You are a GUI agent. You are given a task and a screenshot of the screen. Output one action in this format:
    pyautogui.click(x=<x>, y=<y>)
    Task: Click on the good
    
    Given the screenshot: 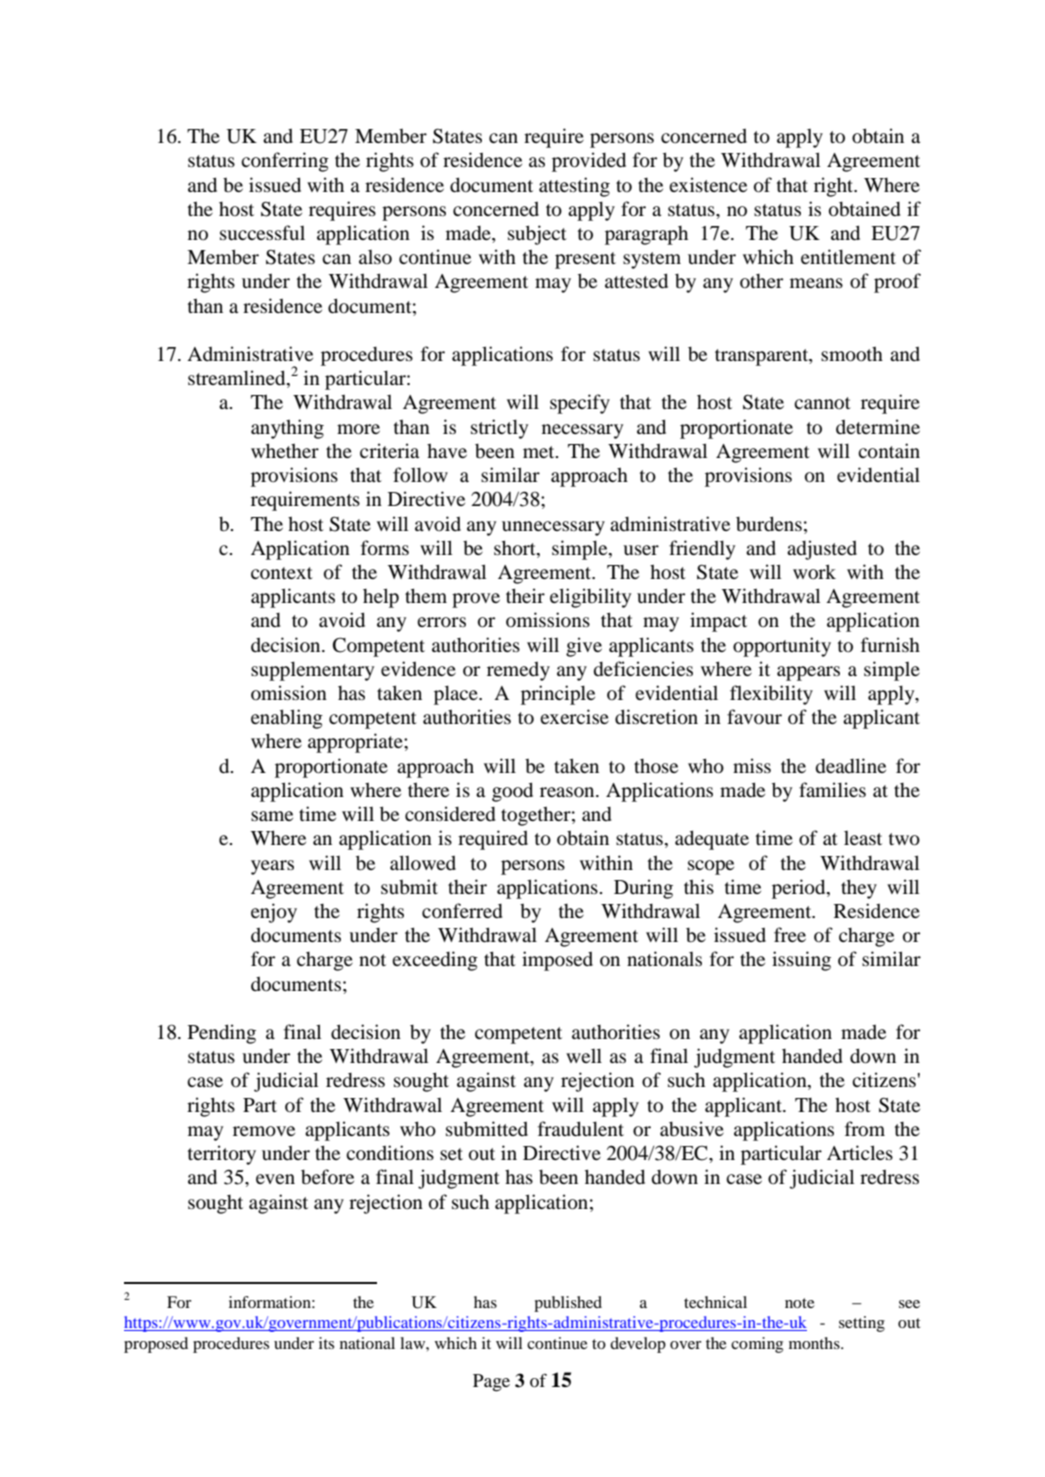 What is the action you would take?
    pyautogui.click(x=512, y=792)
